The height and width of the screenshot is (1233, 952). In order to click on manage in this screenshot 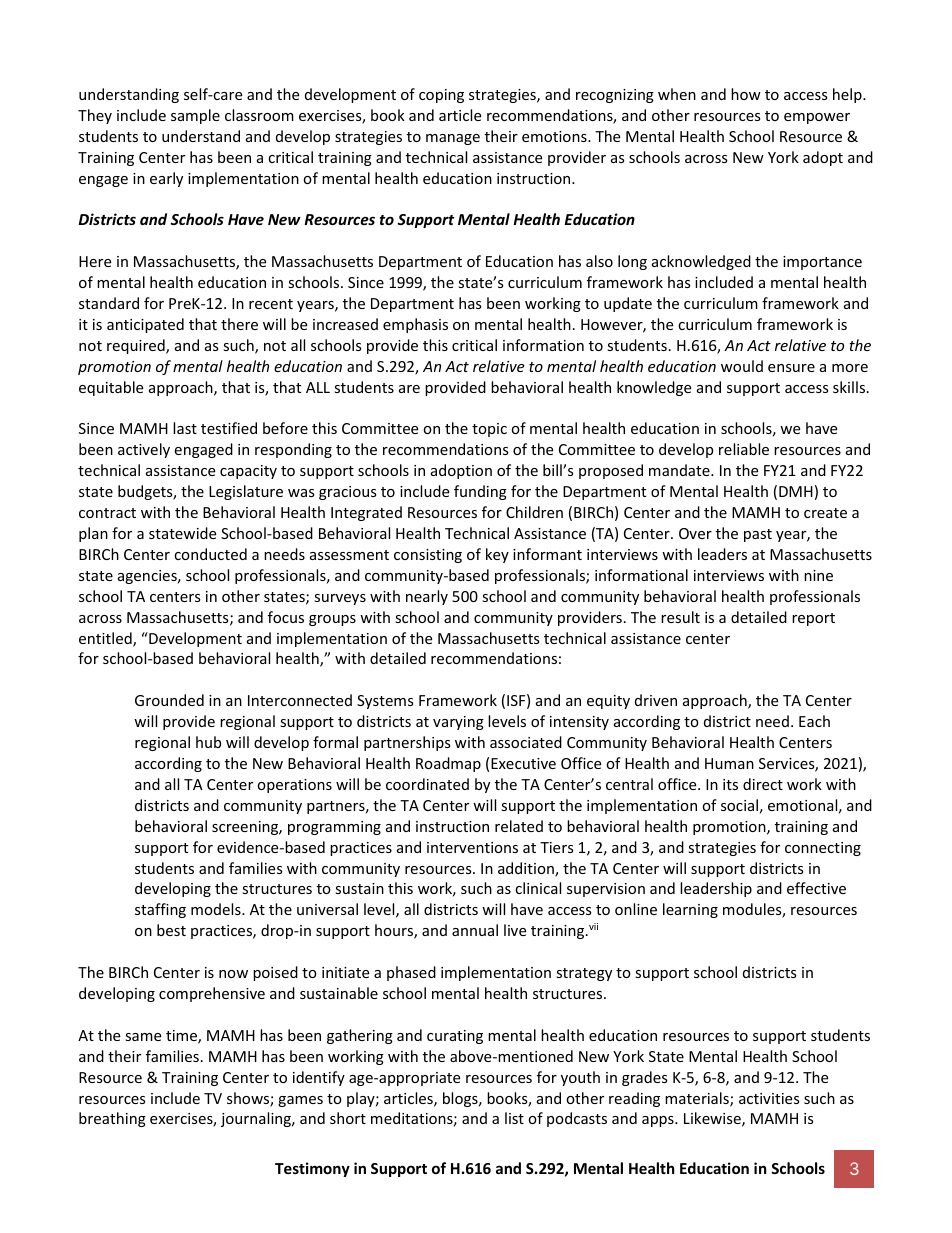, I will do `click(453, 139)`.
